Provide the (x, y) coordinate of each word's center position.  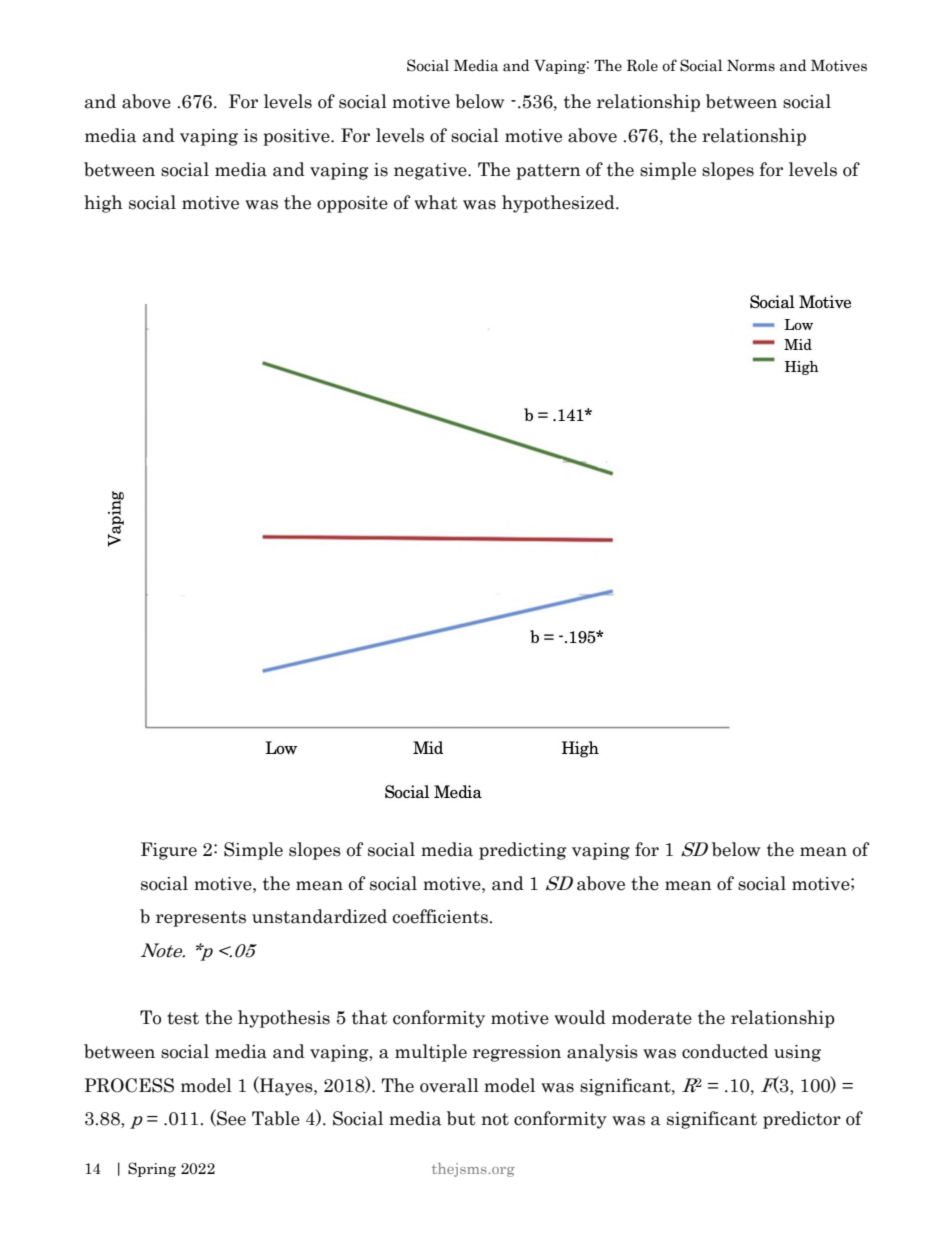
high (103, 204)
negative (431, 171)
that (370, 1017)
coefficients (441, 916)
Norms (751, 66)
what (436, 202)
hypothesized (559, 204)
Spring (152, 1169)
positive (297, 137)
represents (201, 919)
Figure (169, 851)
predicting (523, 851)
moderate (652, 1017)
